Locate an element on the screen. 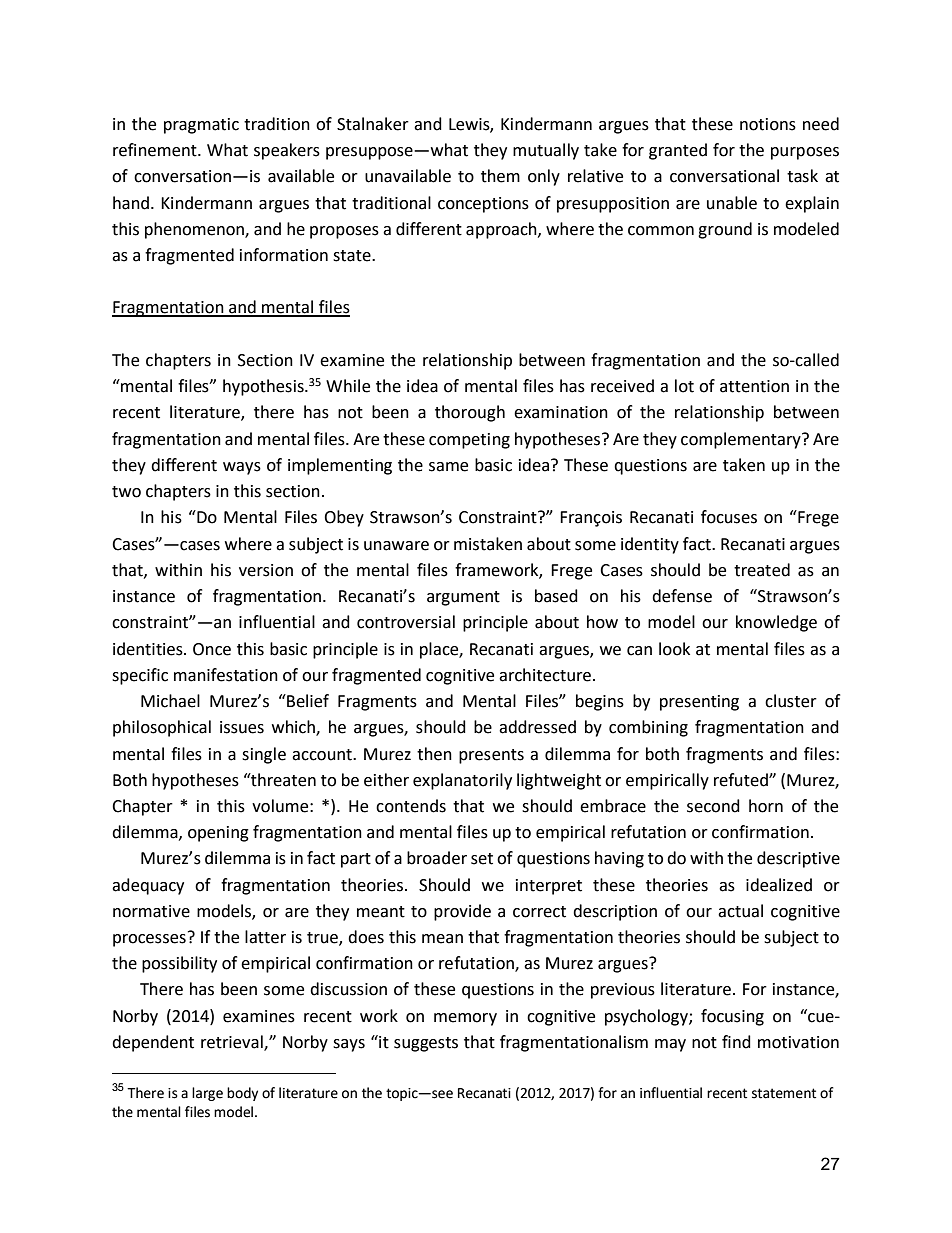  suggests is located at coordinates (426, 1044).
